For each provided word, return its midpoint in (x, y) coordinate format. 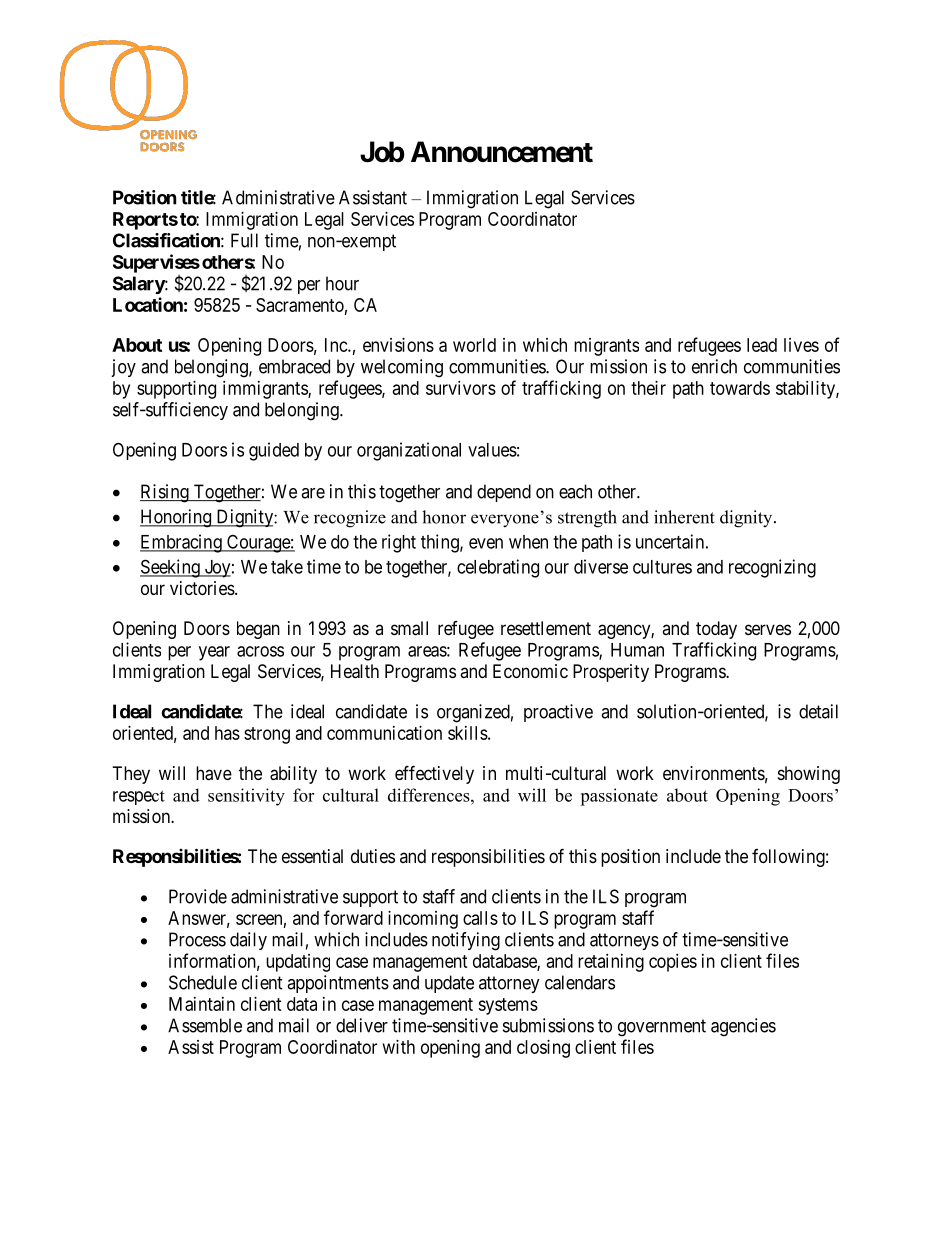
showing (809, 775)
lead (762, 345)
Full (244, 240)
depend (504, 493)
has (227, 733)
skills (468, 733)
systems (508, 1006)
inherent (684, 517)
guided (274, 451)
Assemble (205, 1025)
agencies (743, 1027)
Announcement (502, 152)
